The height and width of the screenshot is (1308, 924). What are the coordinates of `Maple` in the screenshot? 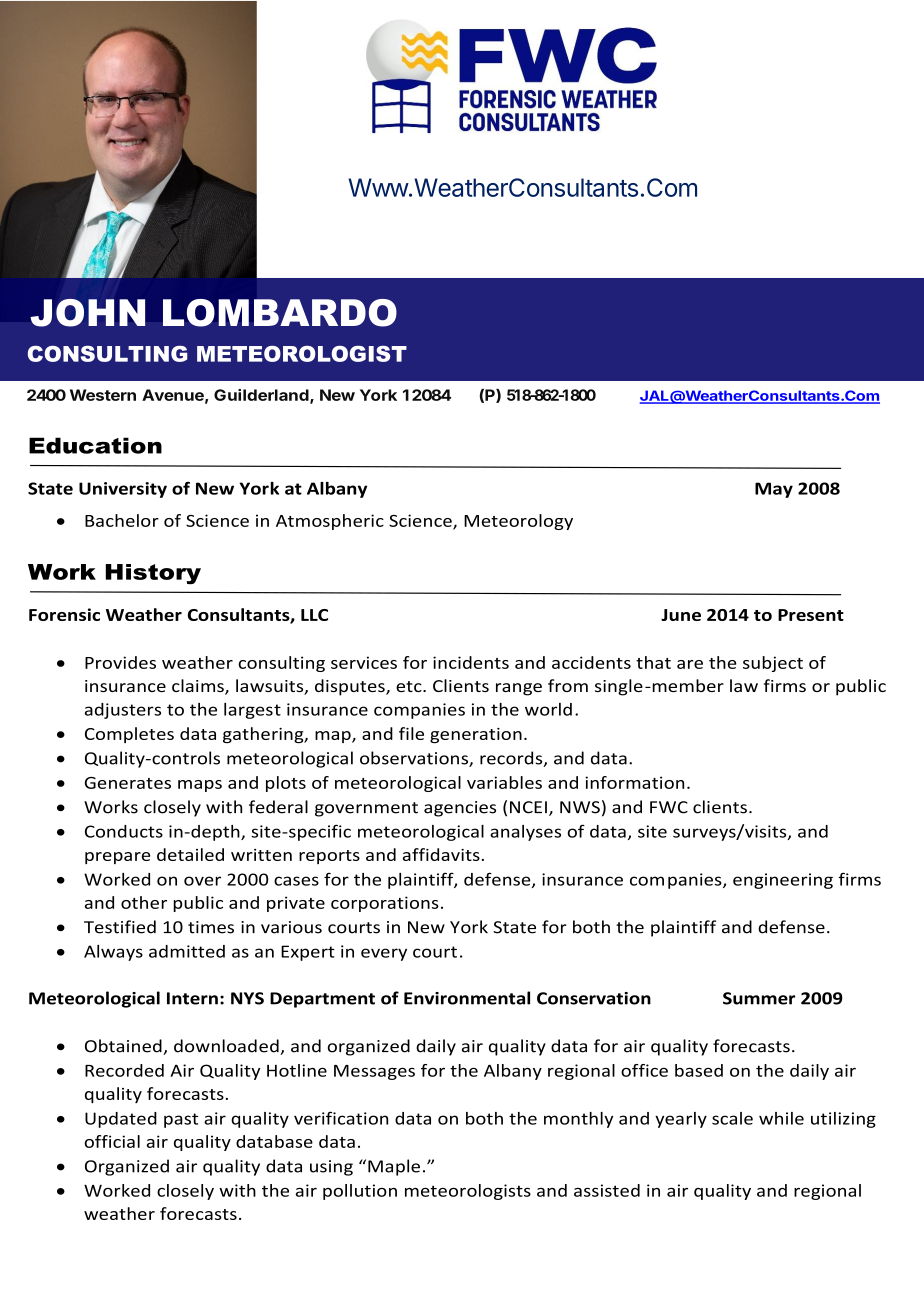 It's located at (394, 1167).
